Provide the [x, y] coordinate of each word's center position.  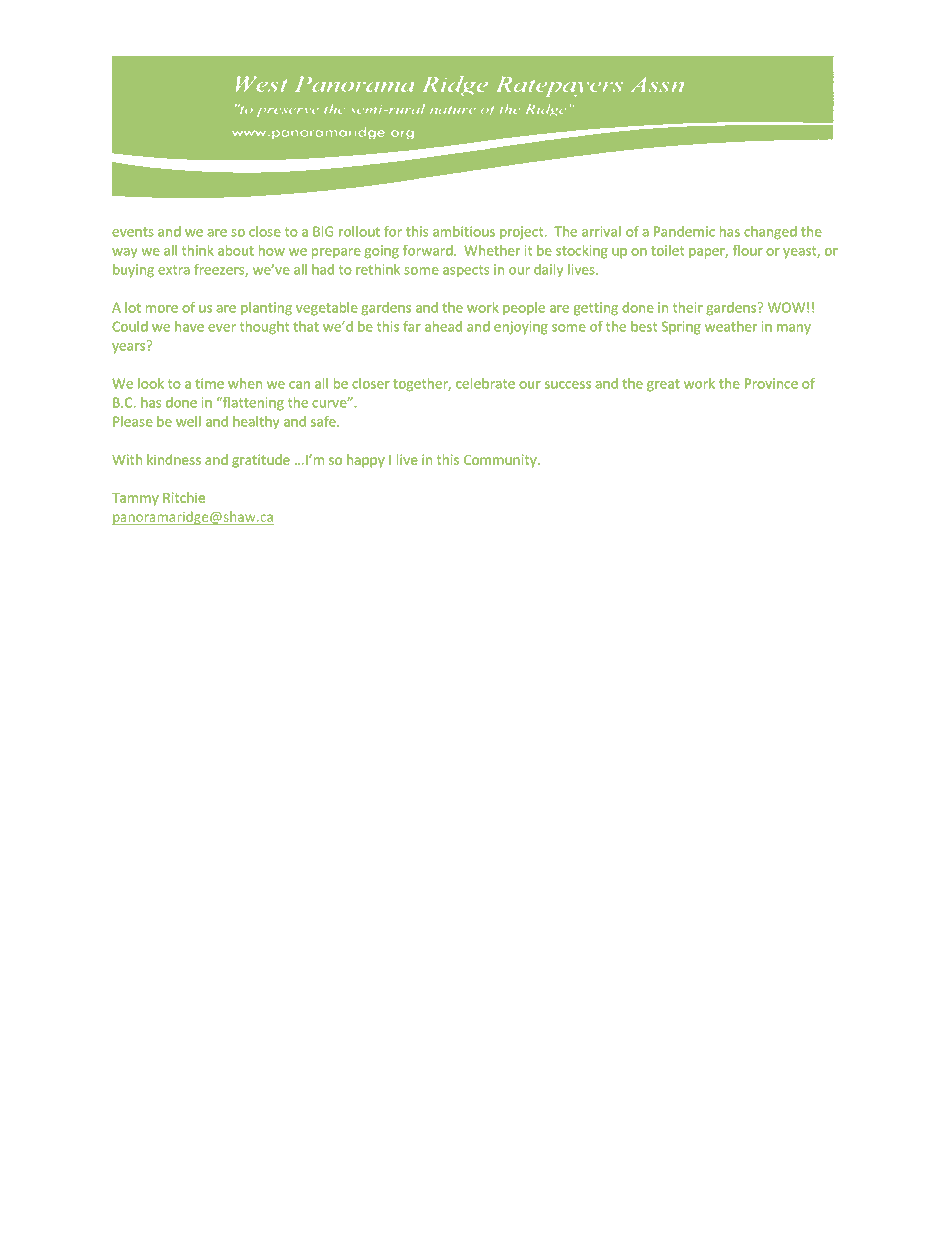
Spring [681, 328]
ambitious [464, 231]
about [236, 250]
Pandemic [684, 231]
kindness [174, 459]
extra [174, 270]
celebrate [485, 383]
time [209, 383]
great [663, 385]
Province [771, 383]
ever [222, 328]
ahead [443, 326]
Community [501, 461]
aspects [466, 271]
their [688, 307]
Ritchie [184, 497]
